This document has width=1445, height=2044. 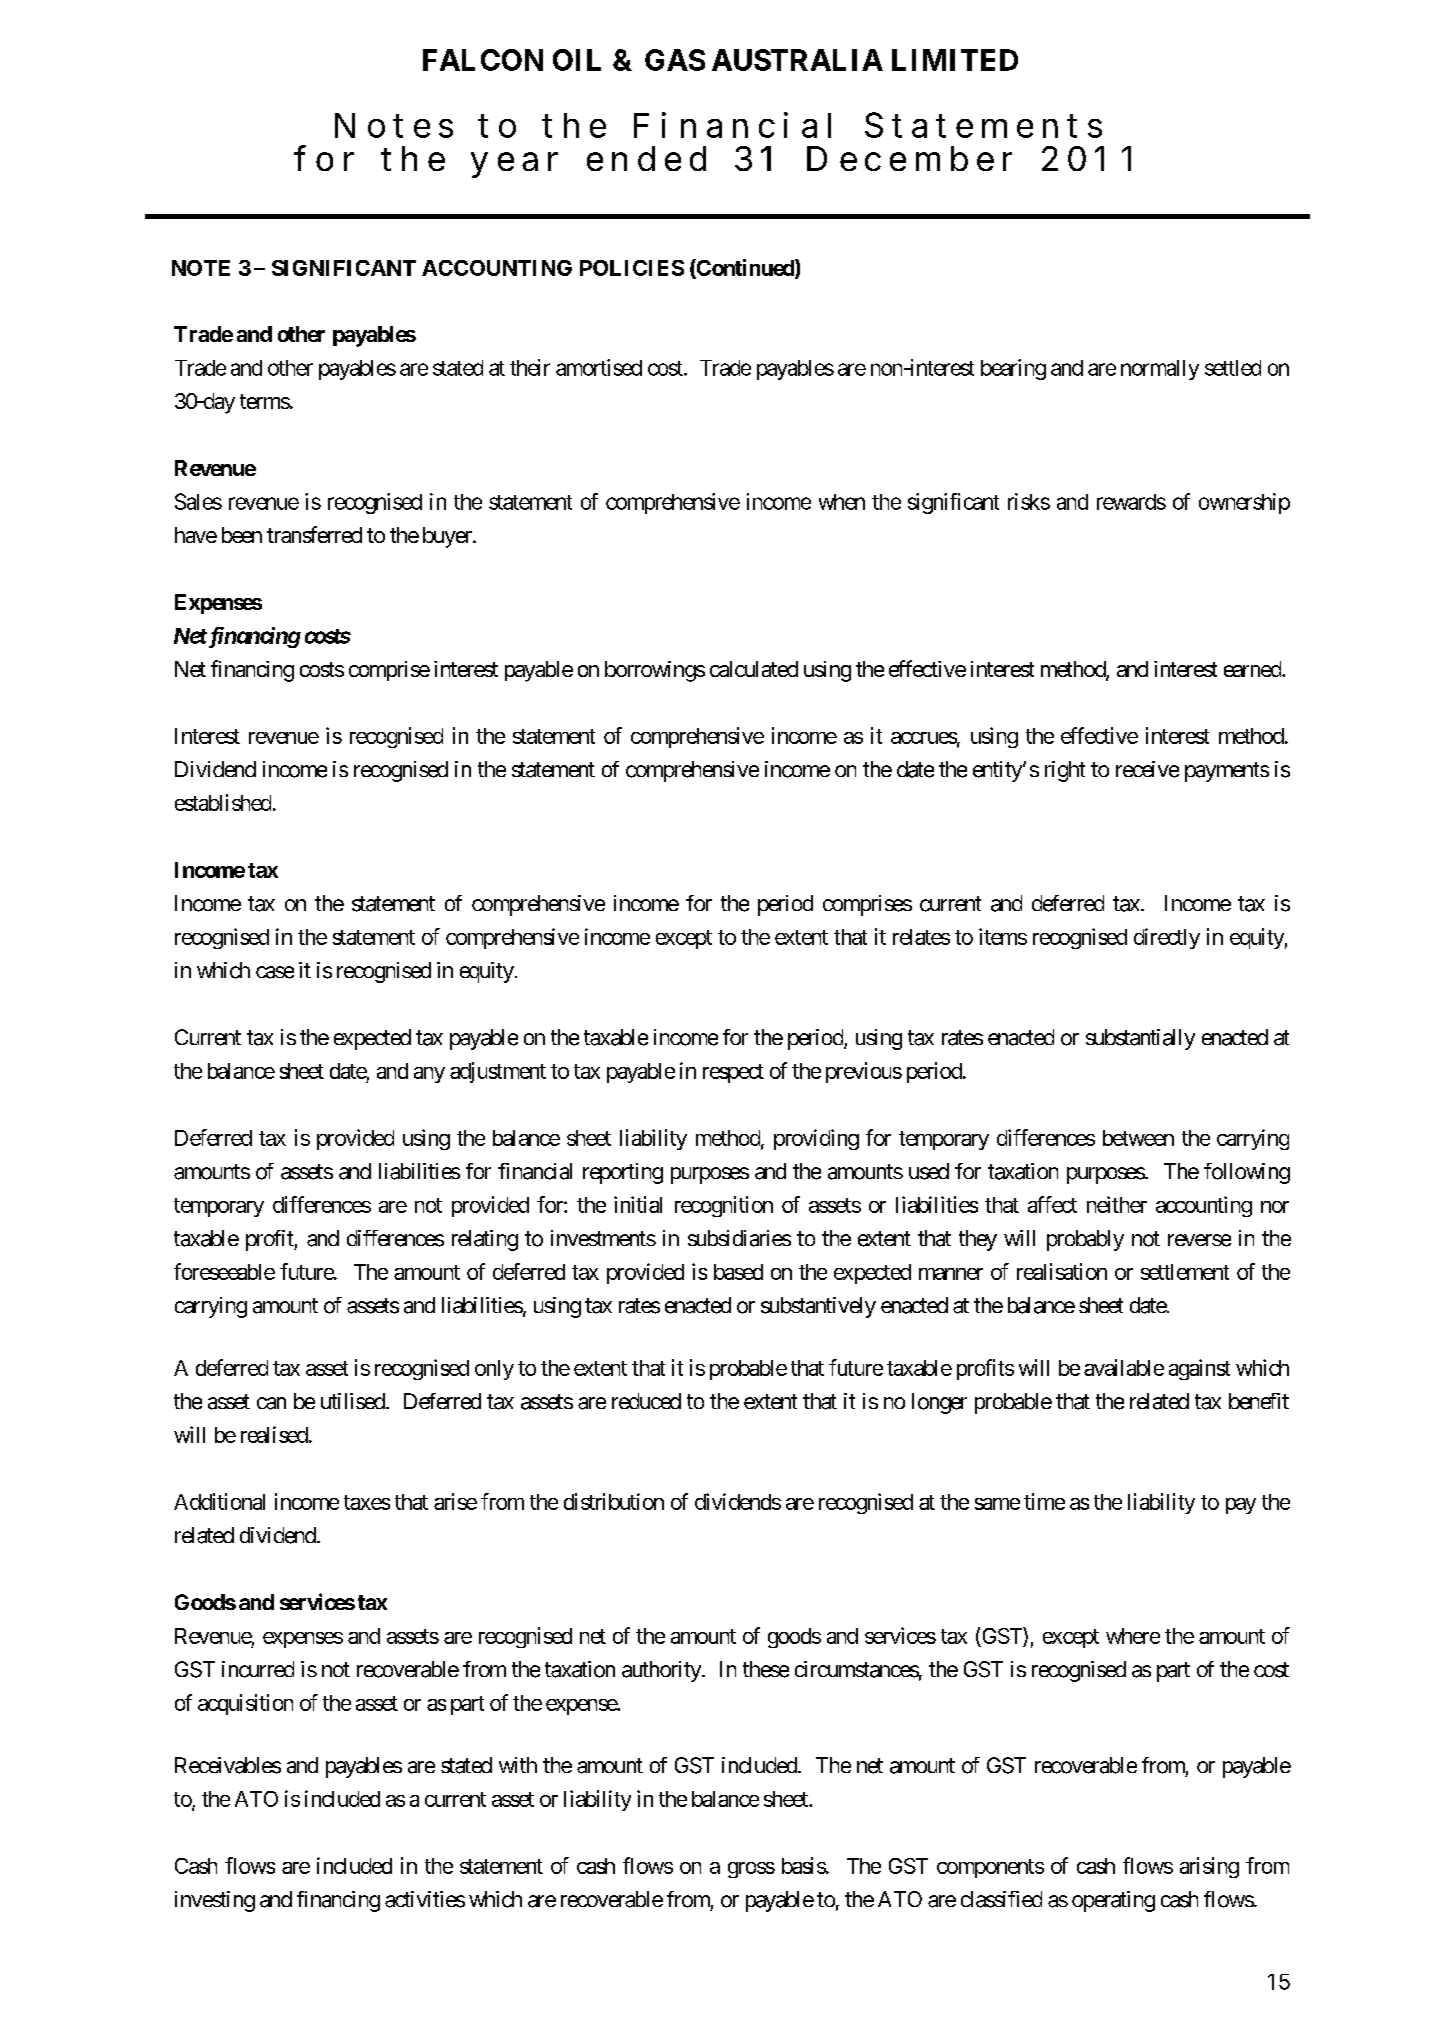 I want to click on authority, so click(x=662, y=1671).
